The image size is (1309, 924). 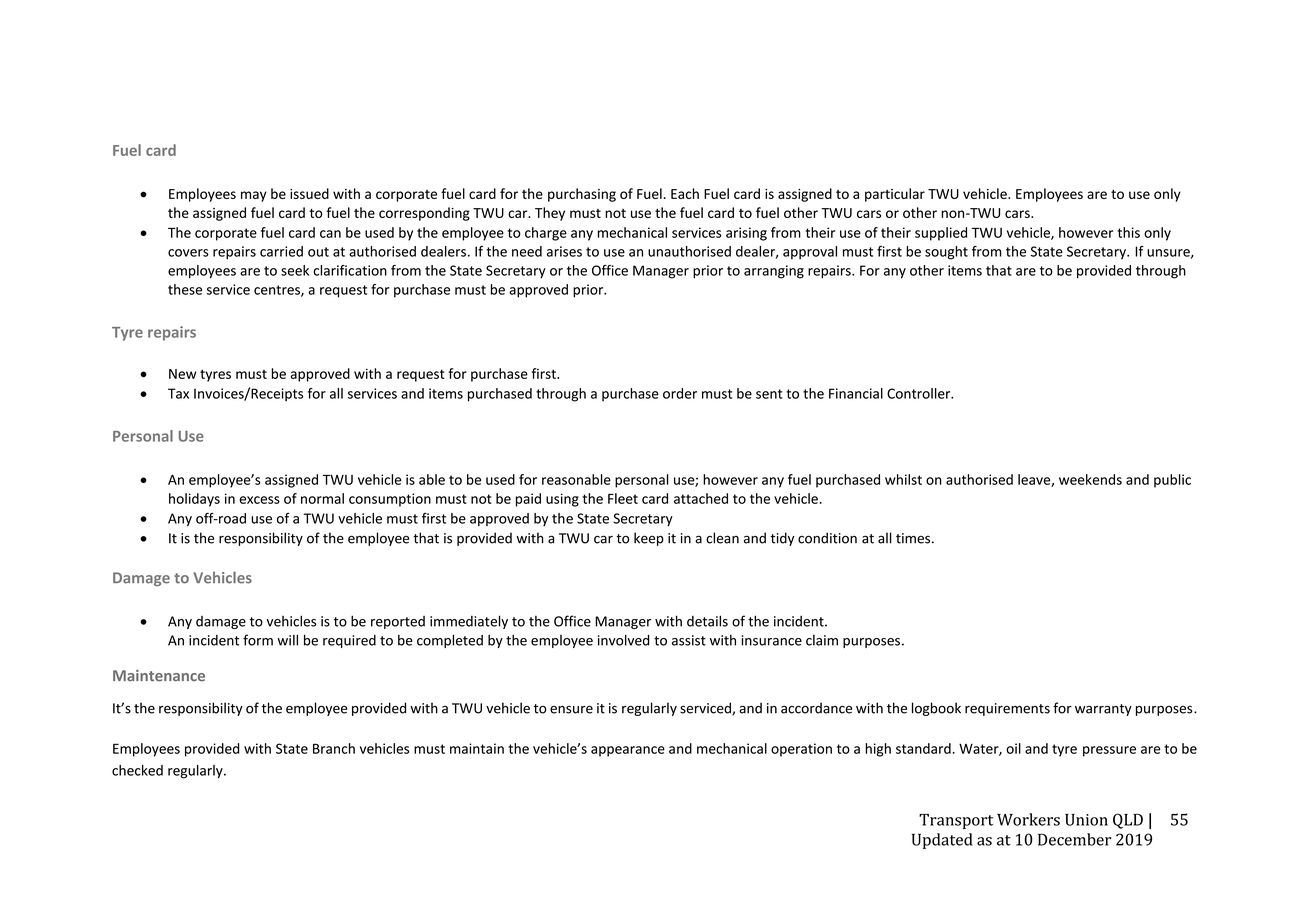 I want to click on this, so click(x=1128, y=232).
